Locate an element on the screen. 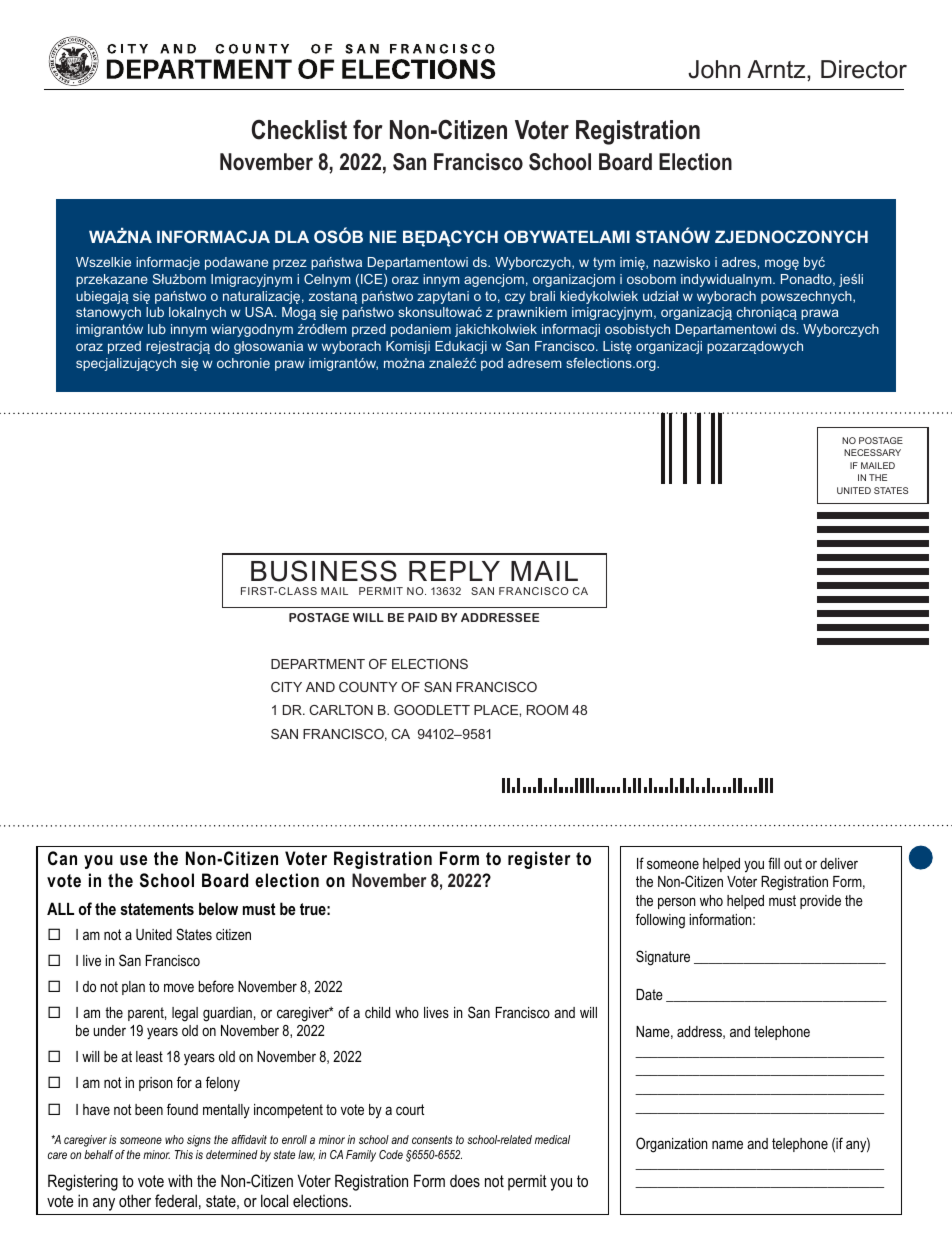 Image resolution: width=952 pixels, height=1233 pixels. ROOM is located at coordinates (547, 710).
